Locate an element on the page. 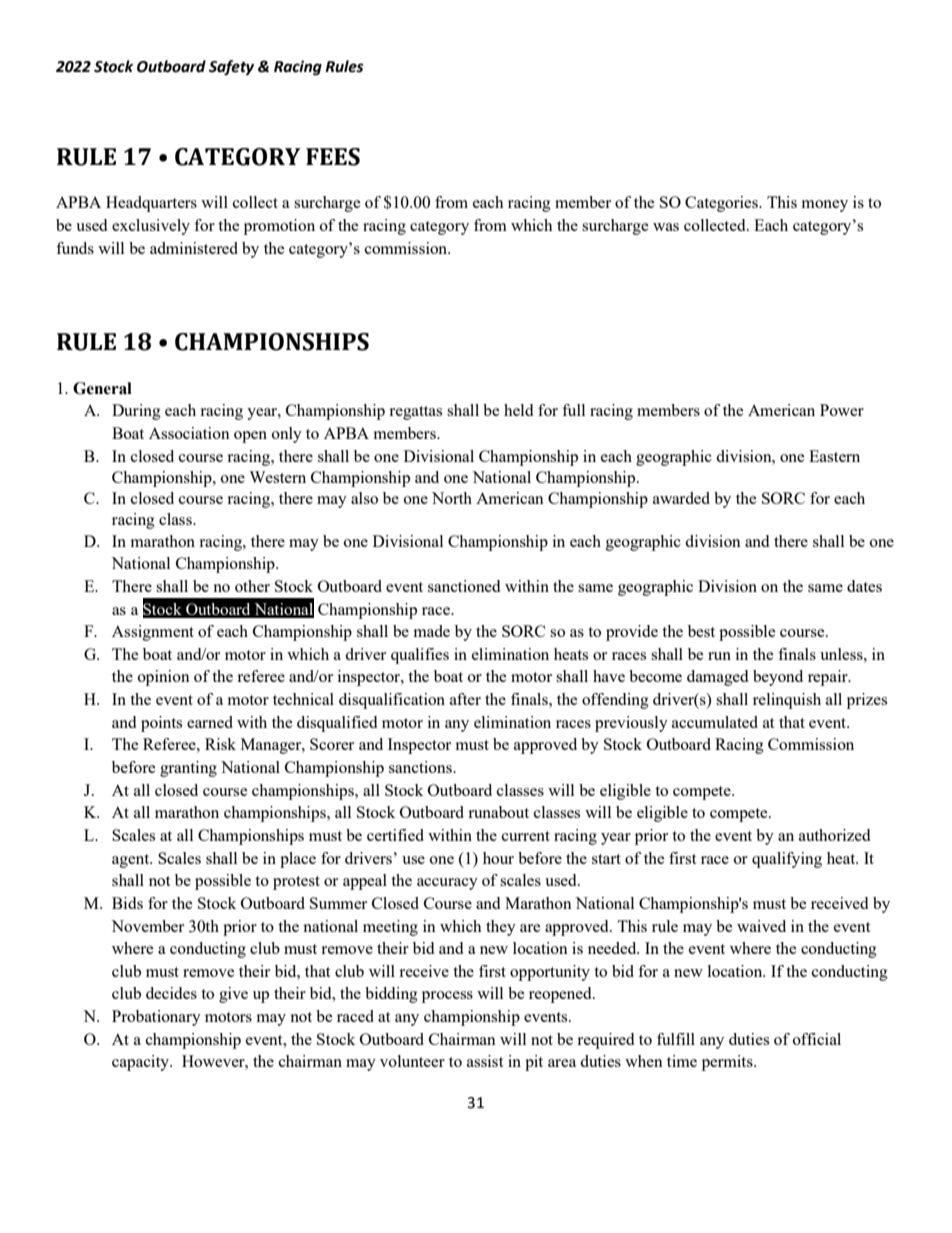  beyond is located at coordinates (778, 678).
